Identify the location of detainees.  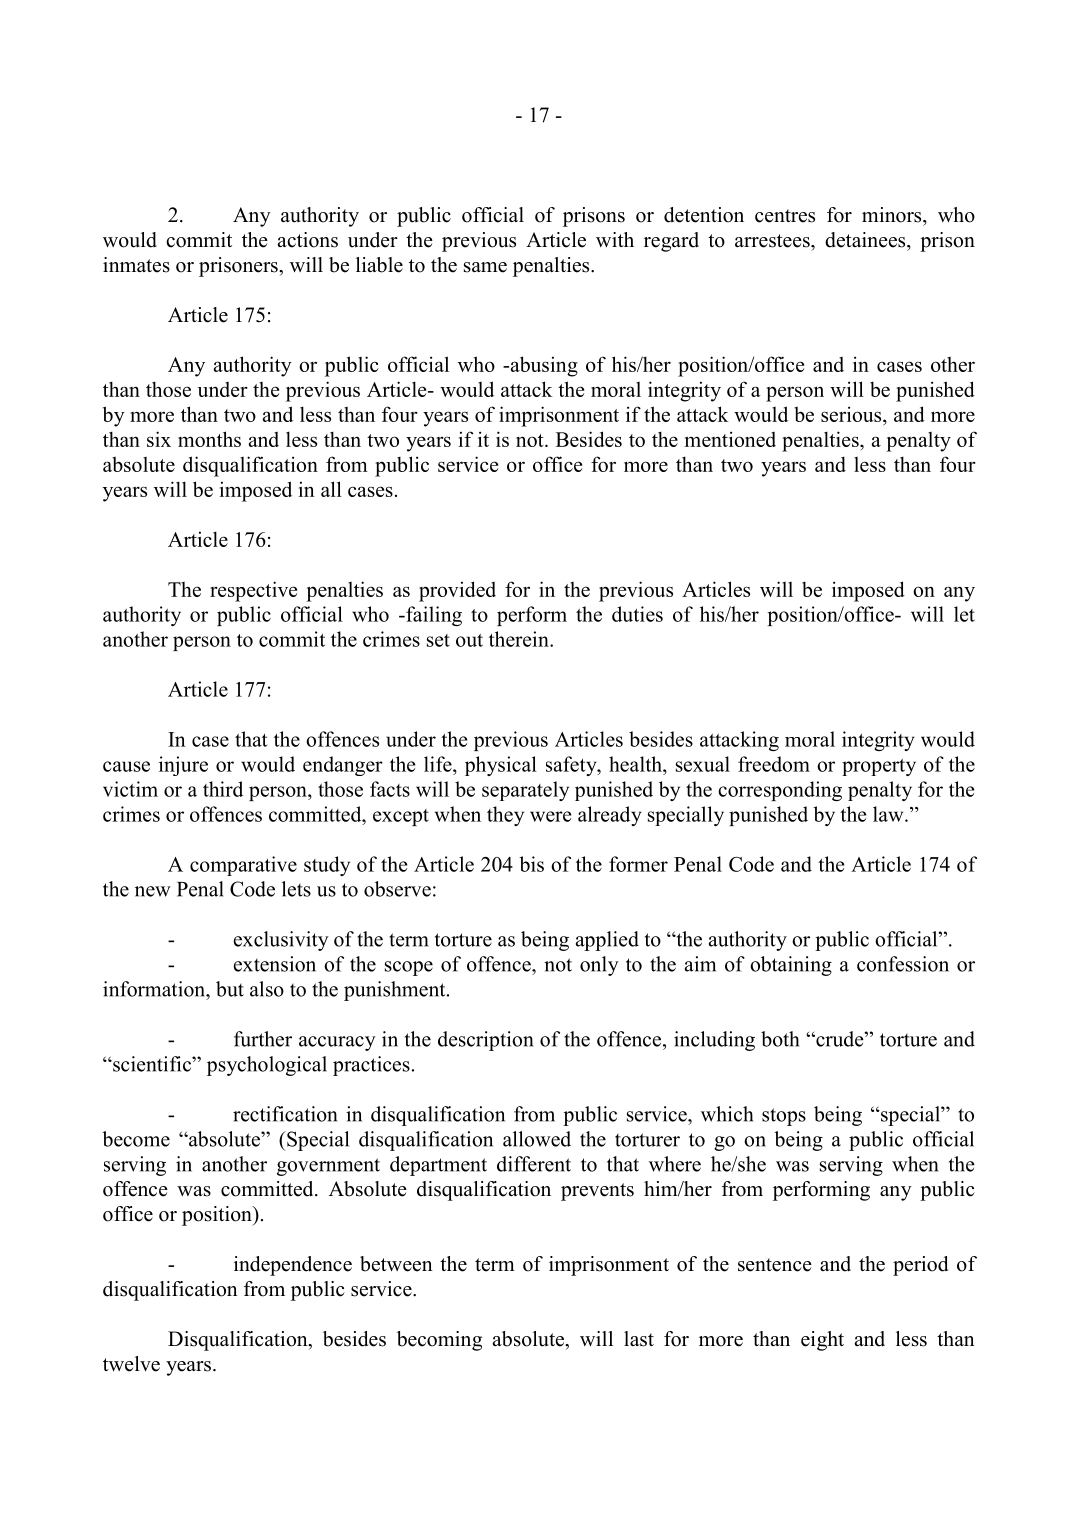
(866, 240).
